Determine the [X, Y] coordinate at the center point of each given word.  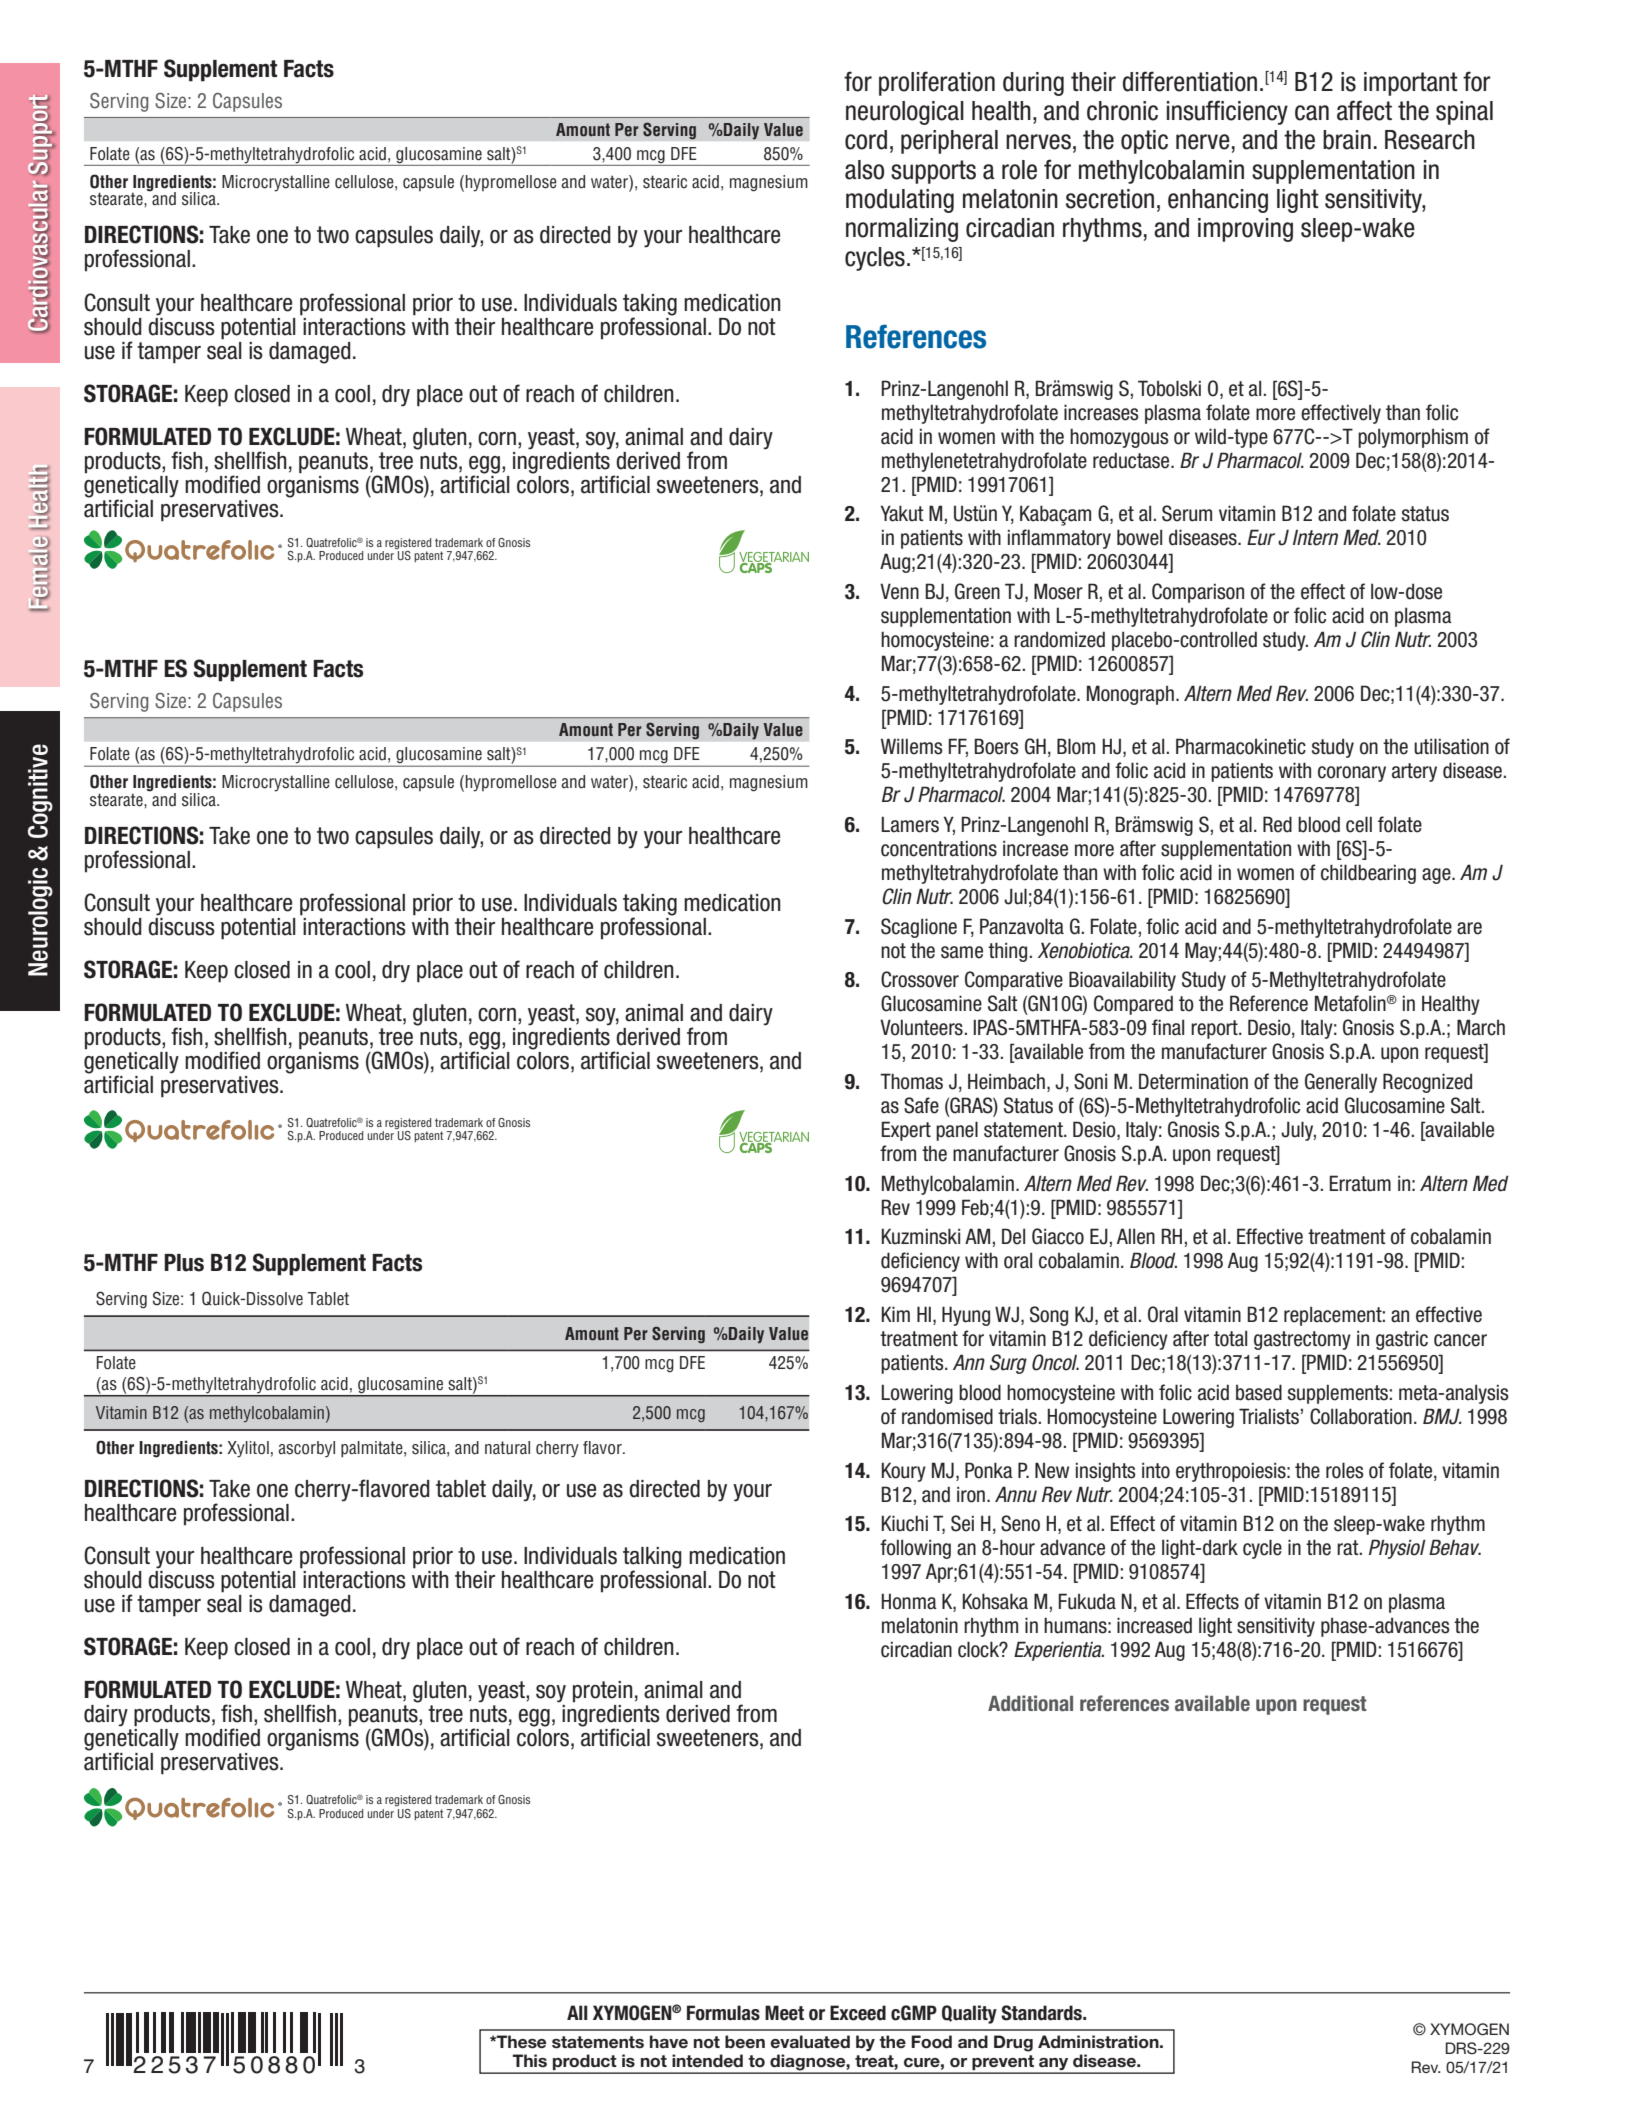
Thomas [911, 1081]
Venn [899, 591]
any [1054, 2065]
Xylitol [248, 1449]
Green [977, 591]
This [529, 2061]
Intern [1315, 537]
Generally [1341, 1083]
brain [1347, 140]
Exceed [858, 2013]
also [864, 170]
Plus [184, 1263]
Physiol [1397, 1549]
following [915, 1549]
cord [866, 140]
